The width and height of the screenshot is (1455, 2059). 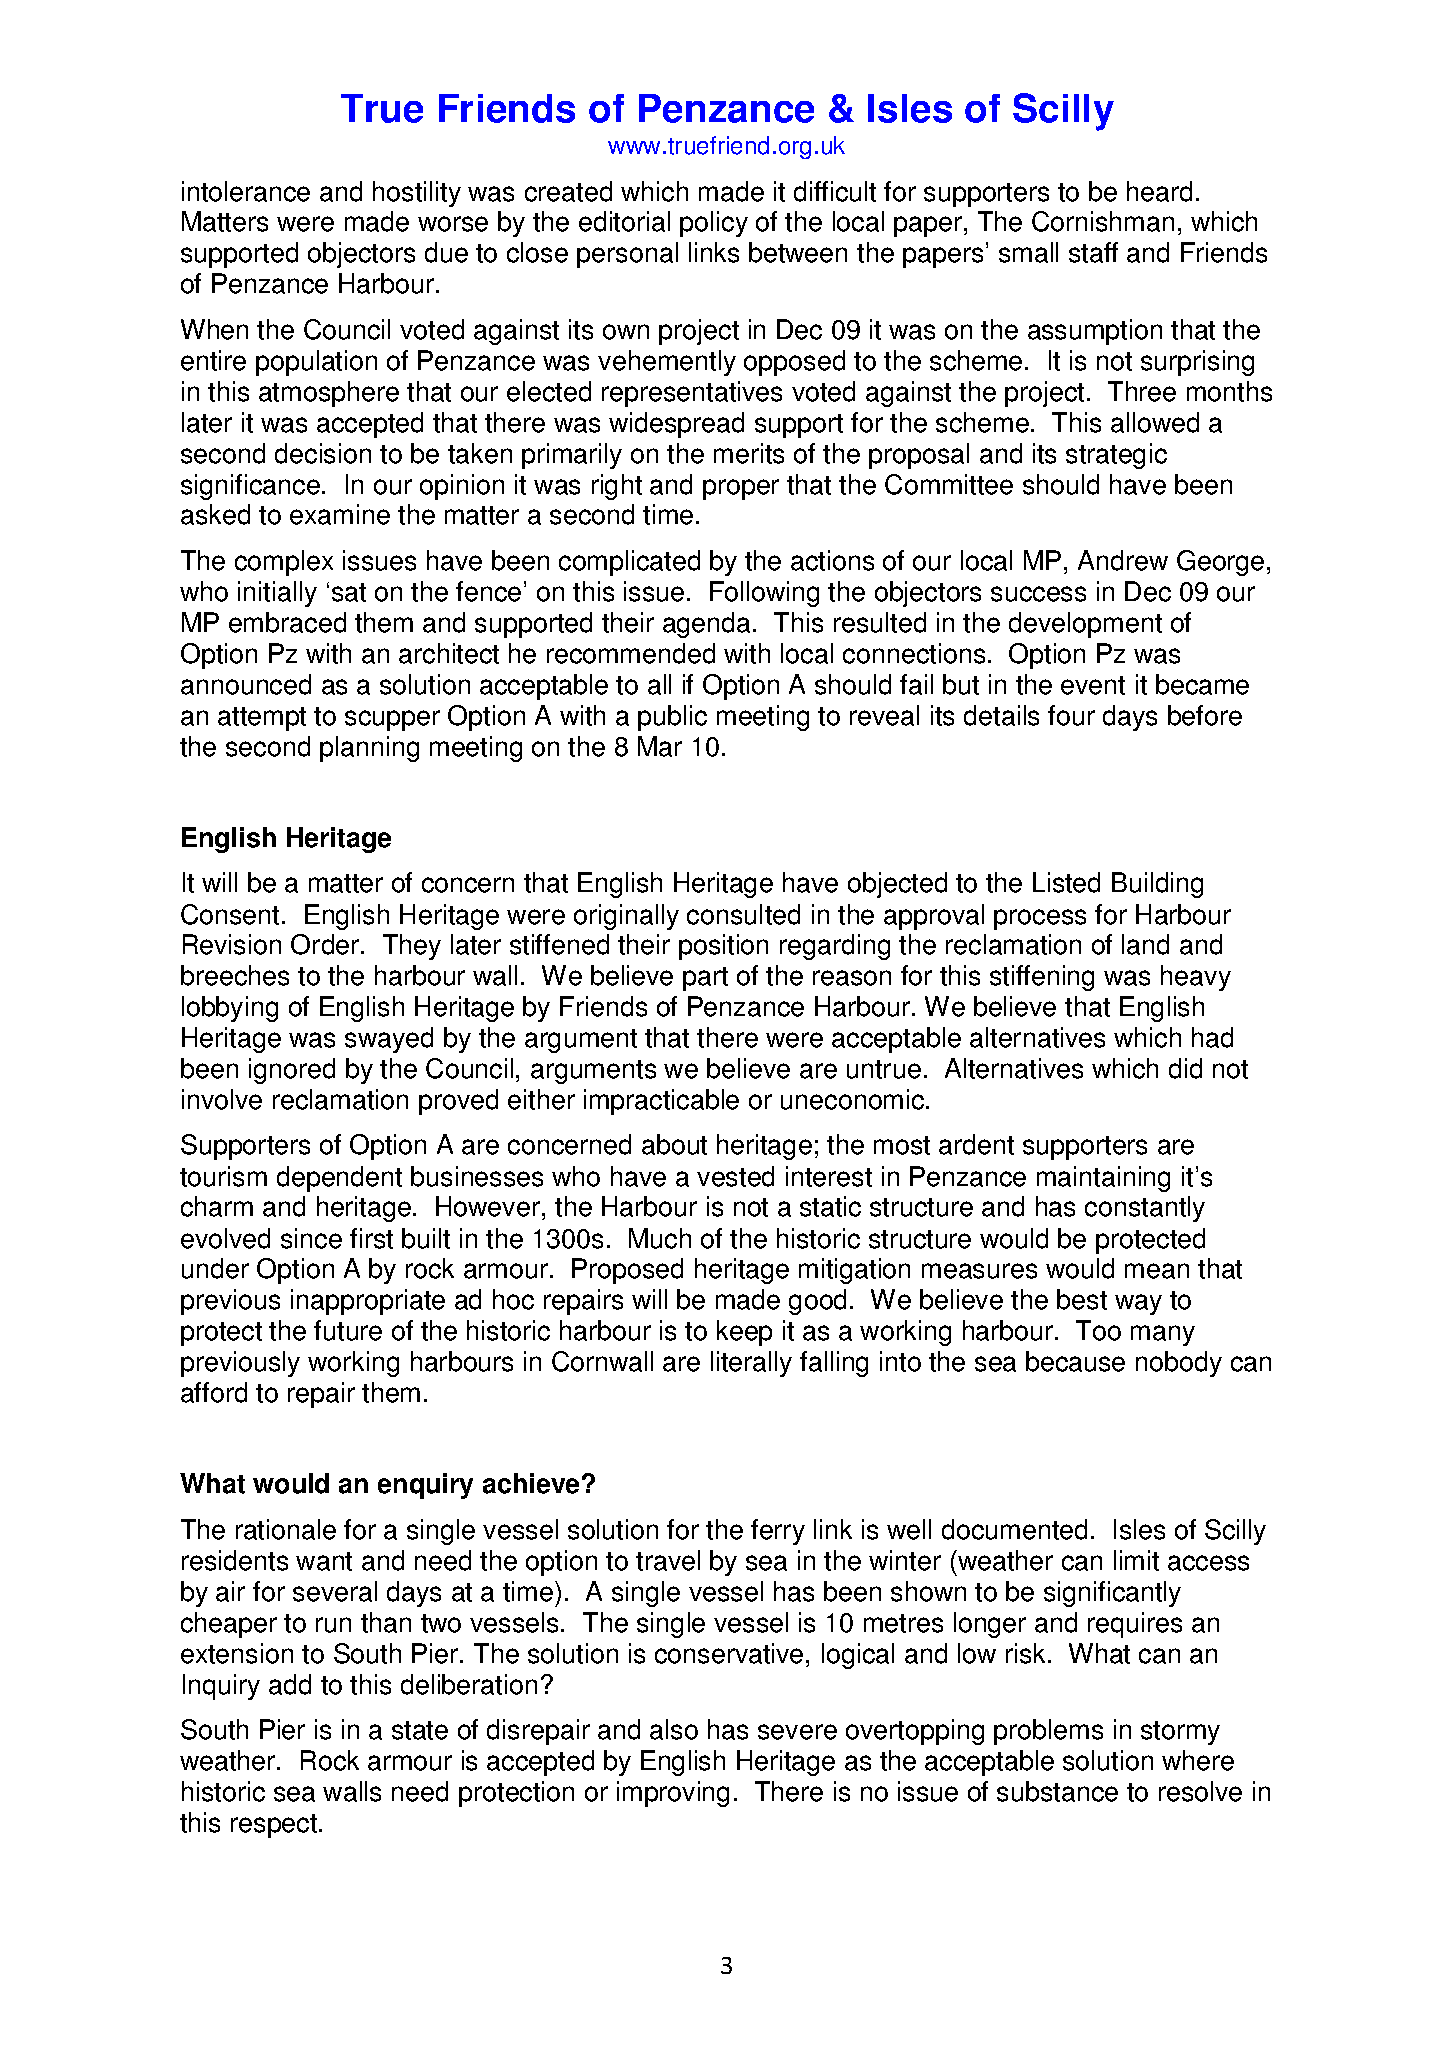 I want to click on improving, so click(x=673, y=1794).
